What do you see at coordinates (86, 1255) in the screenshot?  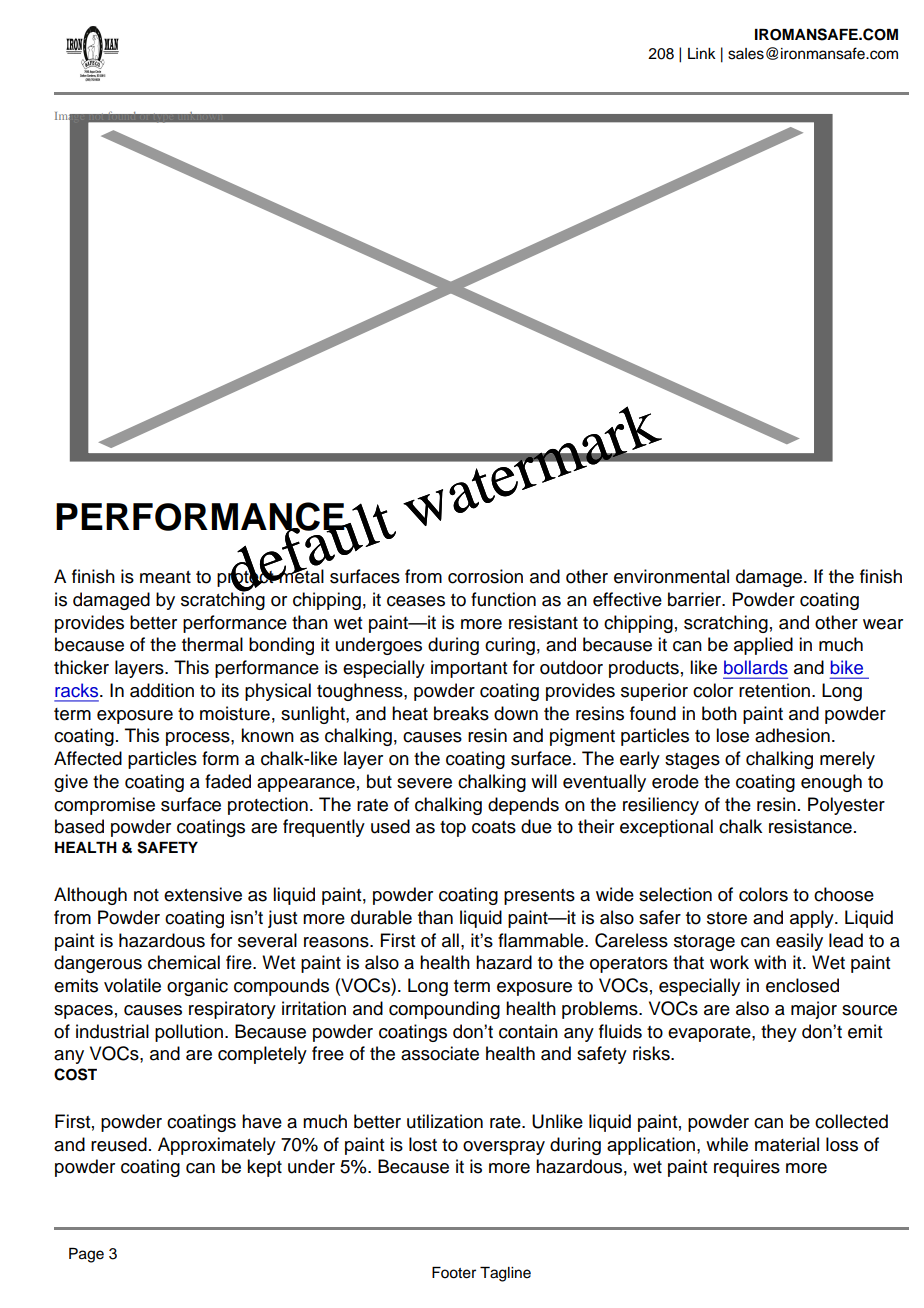 I see `Page` at bounding box center [86, 1255].
